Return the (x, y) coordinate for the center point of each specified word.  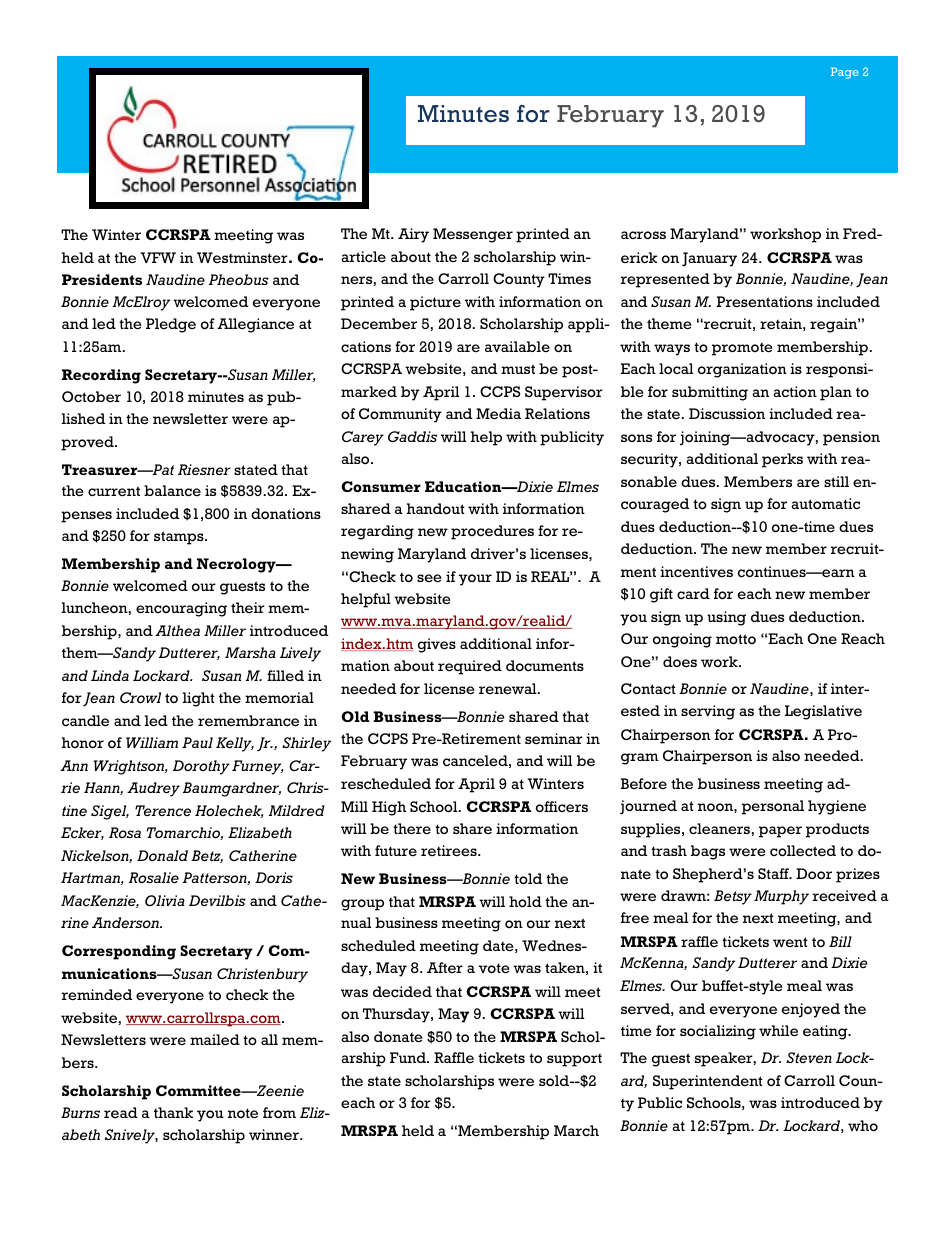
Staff (775, 873)
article (363, 256)
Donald (162, 855)
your (475, 580)
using (726, 618)
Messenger (473, 235)
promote (742, 349)
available (517, 346)
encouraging (181, 609)
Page (845, 73)
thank (173, 1112)
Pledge (171, 325)
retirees (450, 851)
